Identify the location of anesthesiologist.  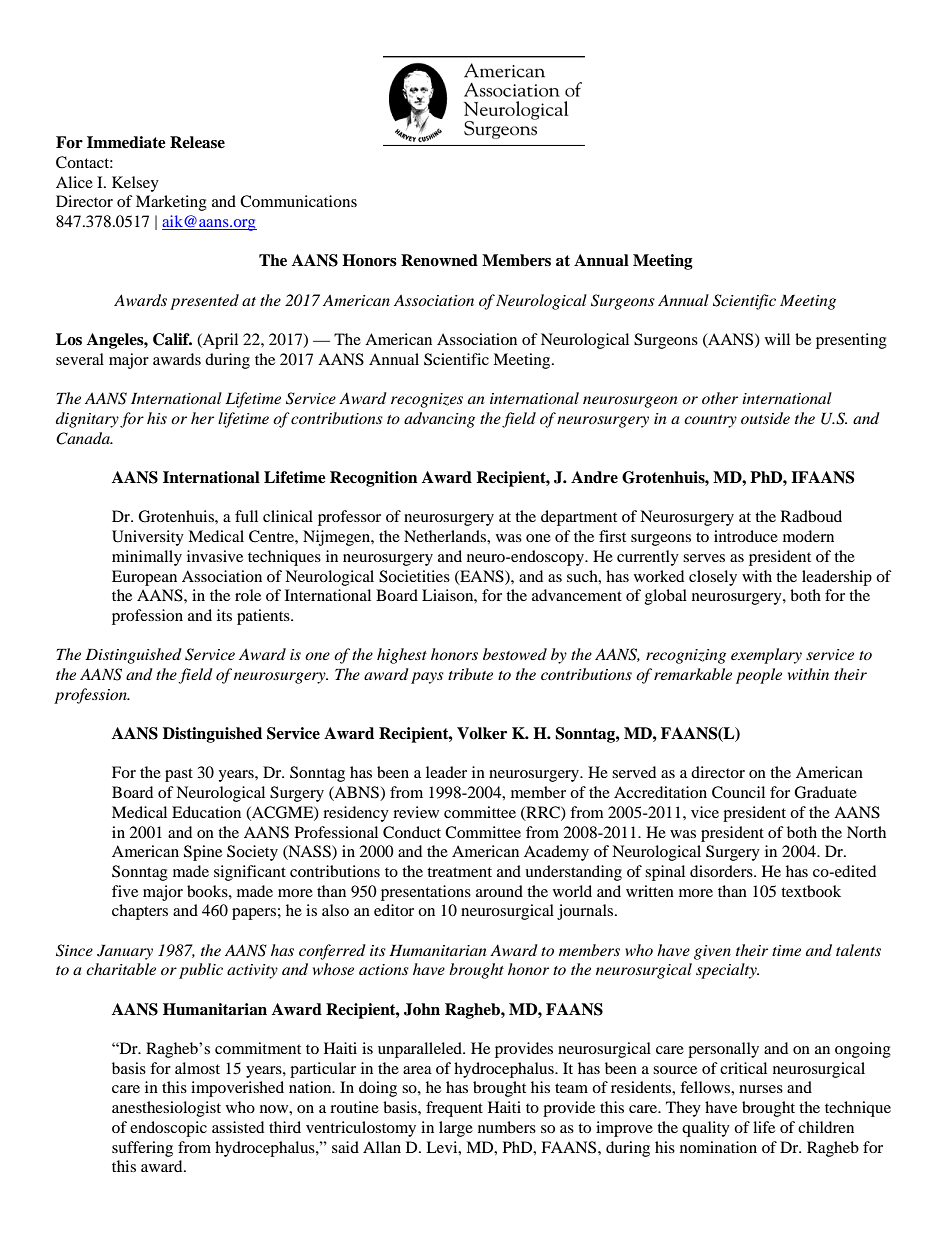
(166, 1109).
